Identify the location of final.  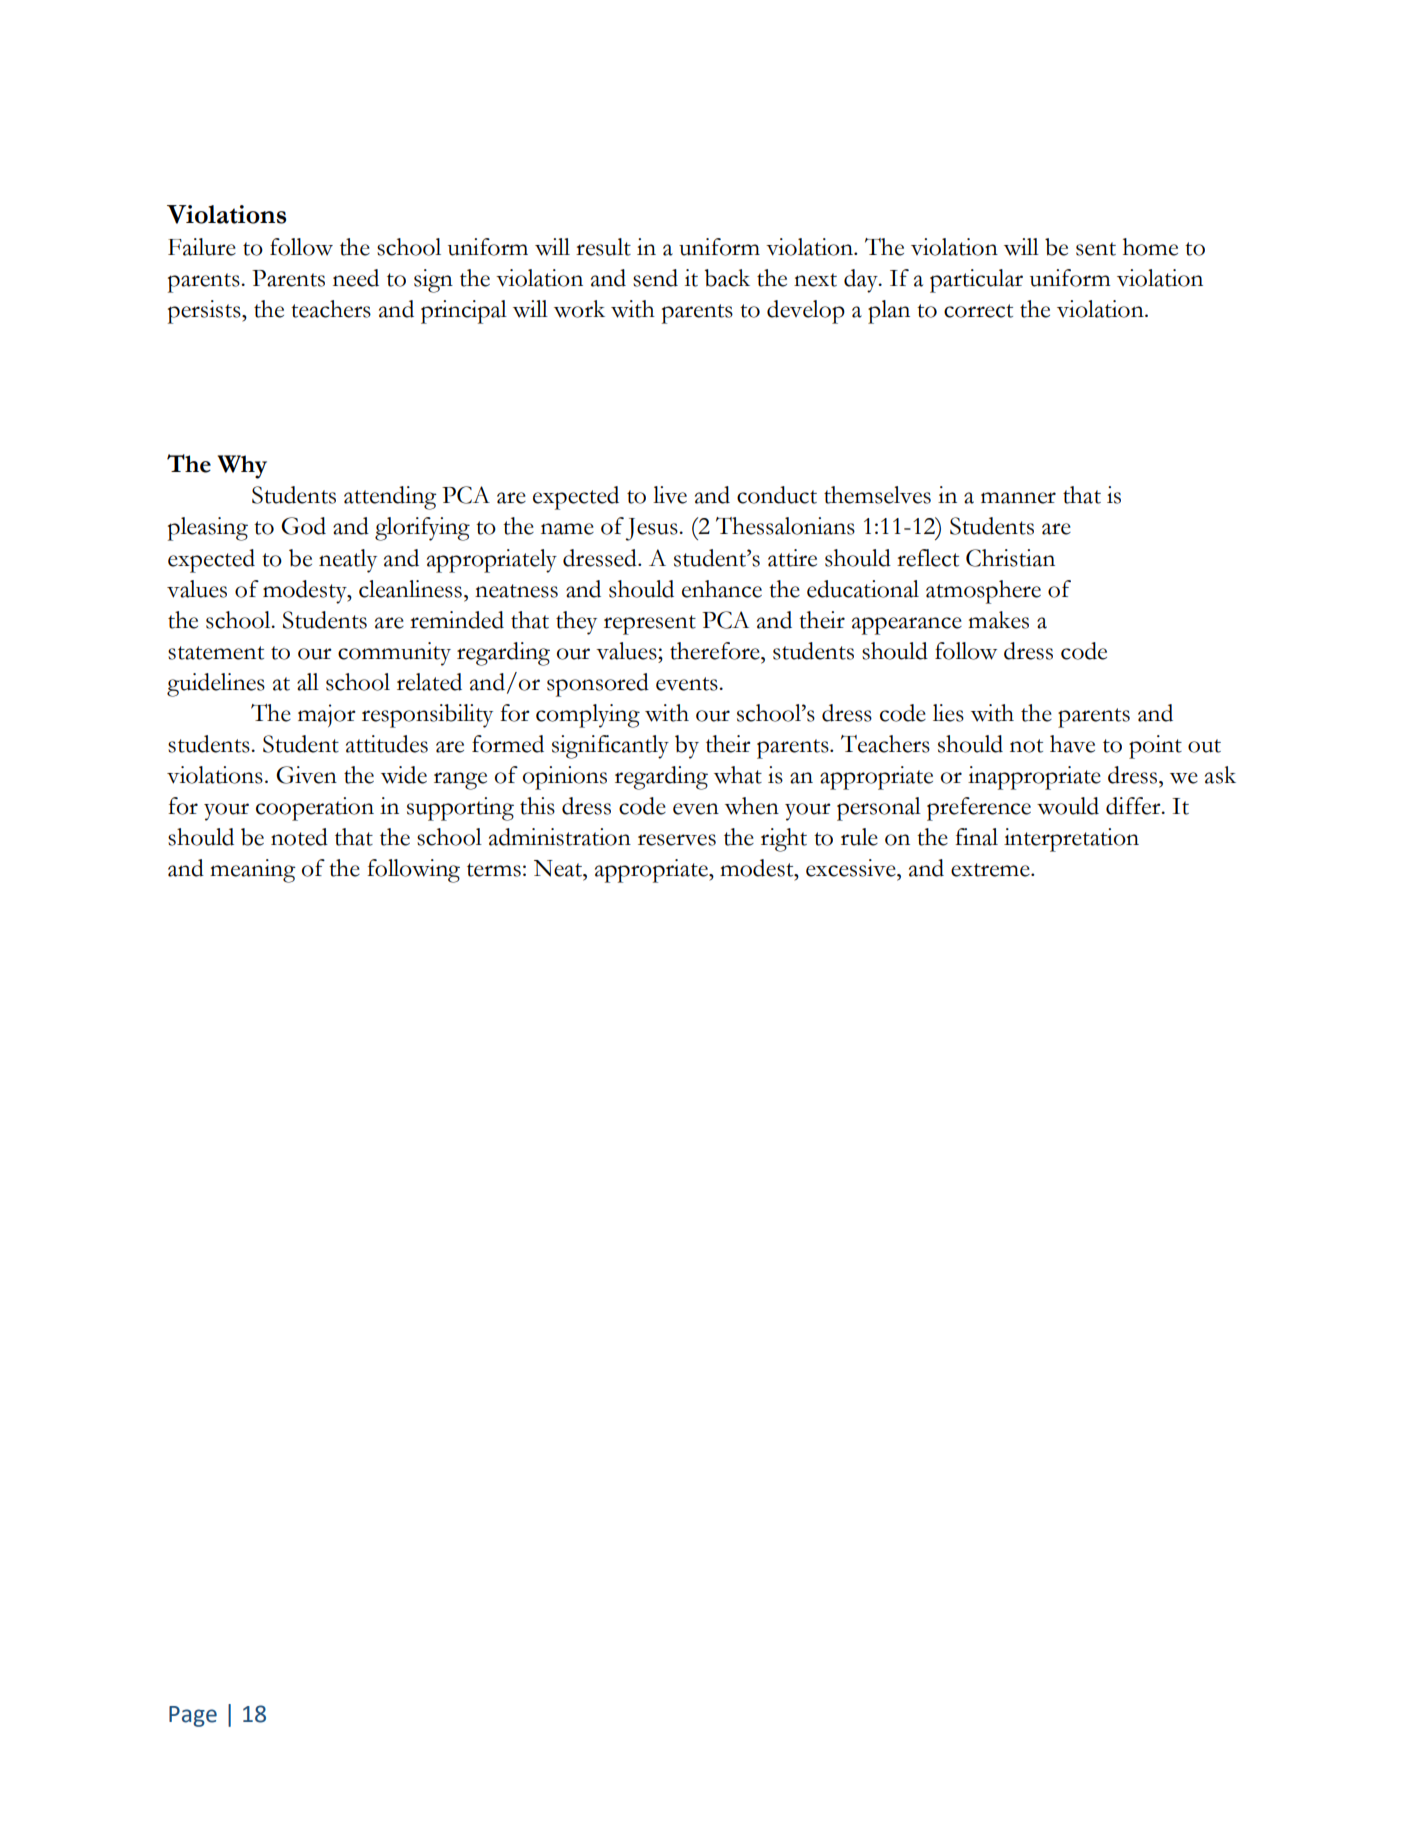
(976, 837).
